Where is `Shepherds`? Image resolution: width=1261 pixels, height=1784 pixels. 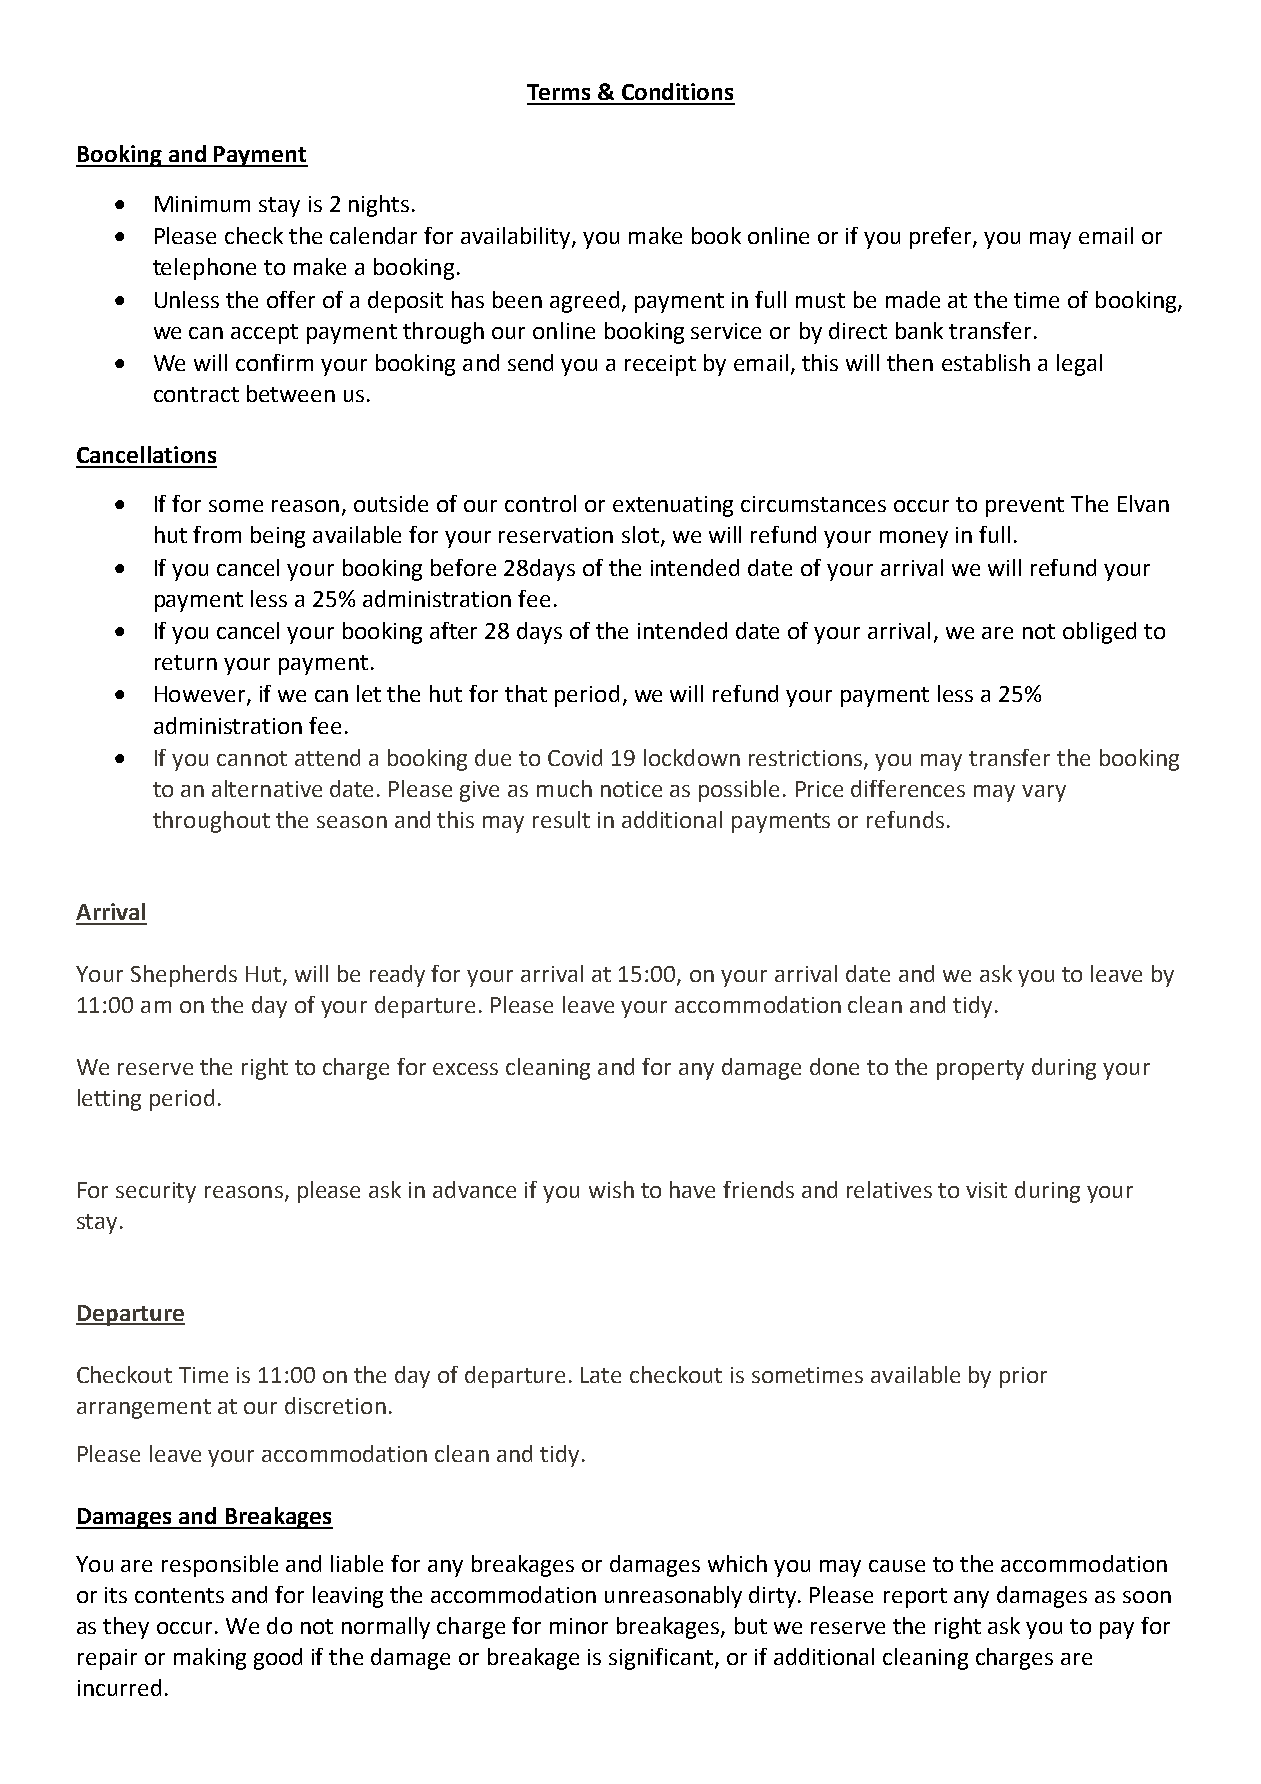
Shepherds is located at coordinates (184, 976).
